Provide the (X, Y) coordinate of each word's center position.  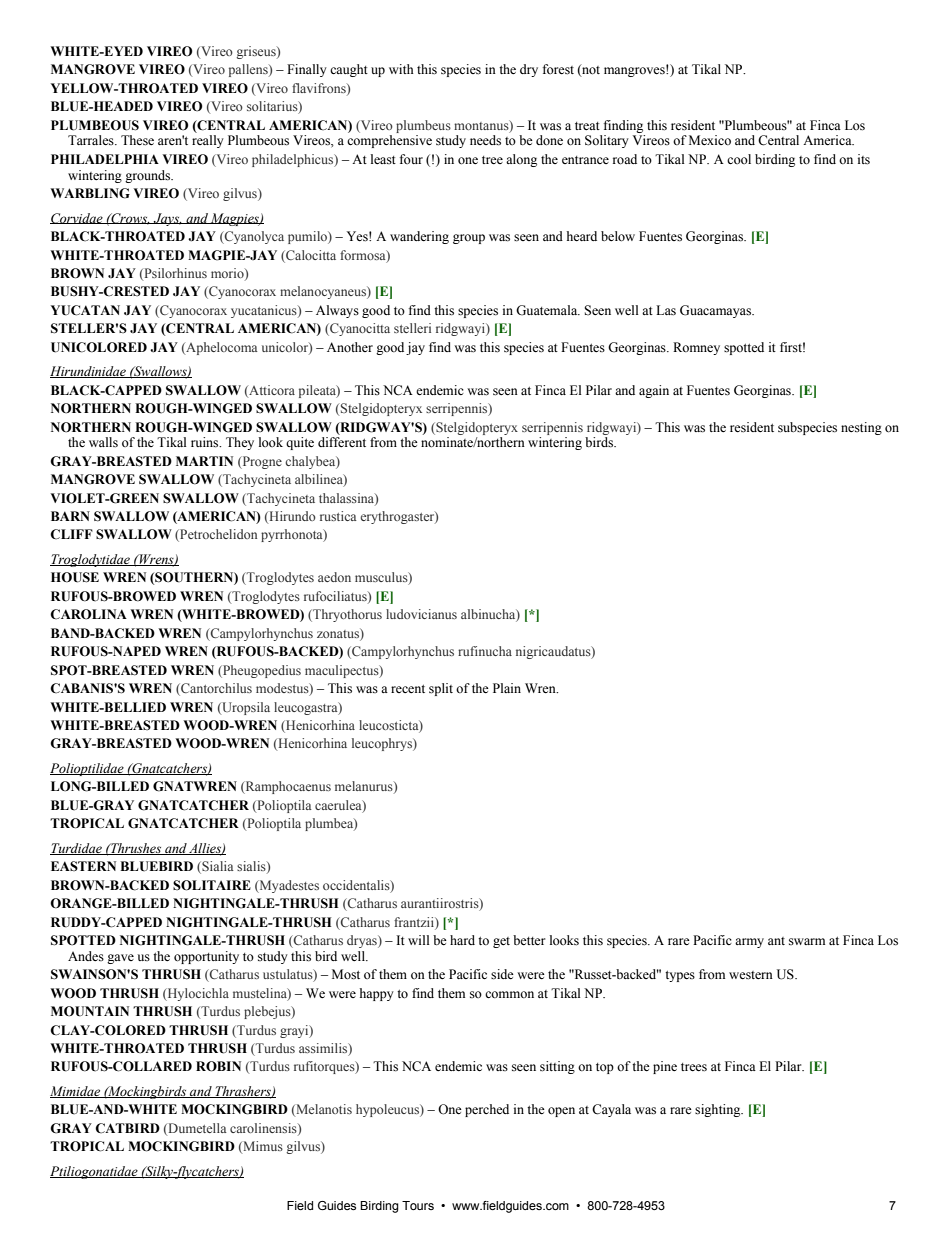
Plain (507, 688)
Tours (418, 1205)
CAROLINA (88, 614)
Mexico (710, 140)
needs (485, 140)
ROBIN (218, 1066)
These (137, 140)
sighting (719, 1110)
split (441, 689)
